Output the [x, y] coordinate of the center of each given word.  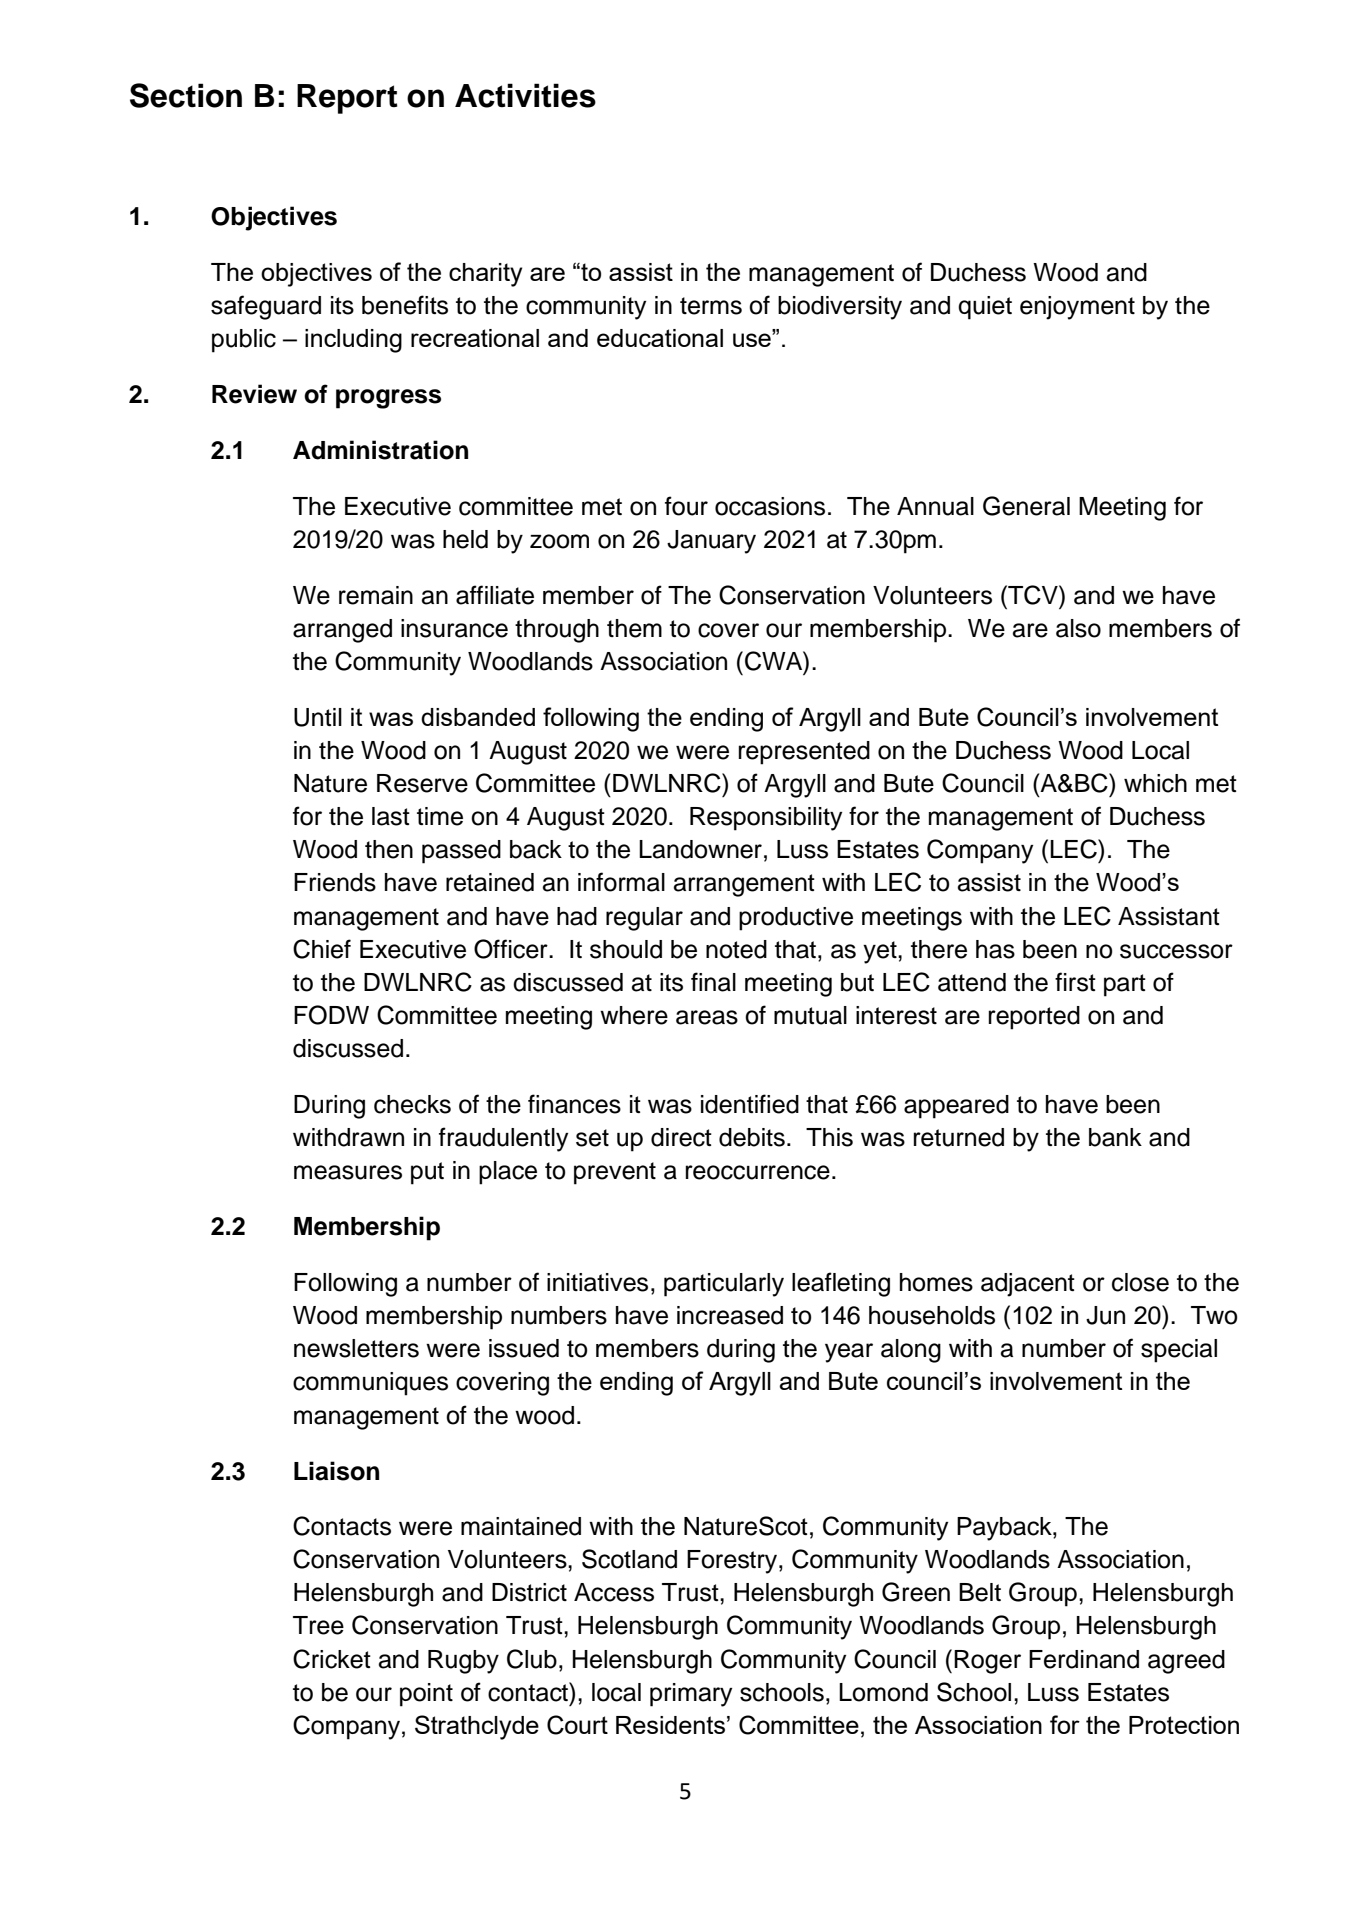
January [711, 542]
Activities [525, 95]
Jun [1105, 1315]
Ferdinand [1084, 1659]
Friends [335, 882]
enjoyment [1077, 308]
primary [691, 1695]
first [1075, 982]
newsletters [356, 1348]
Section [186, 95]
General [1026, 506]
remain [376, 595]
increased [730, 1315]
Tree [318, 1625]
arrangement [744, 885]
